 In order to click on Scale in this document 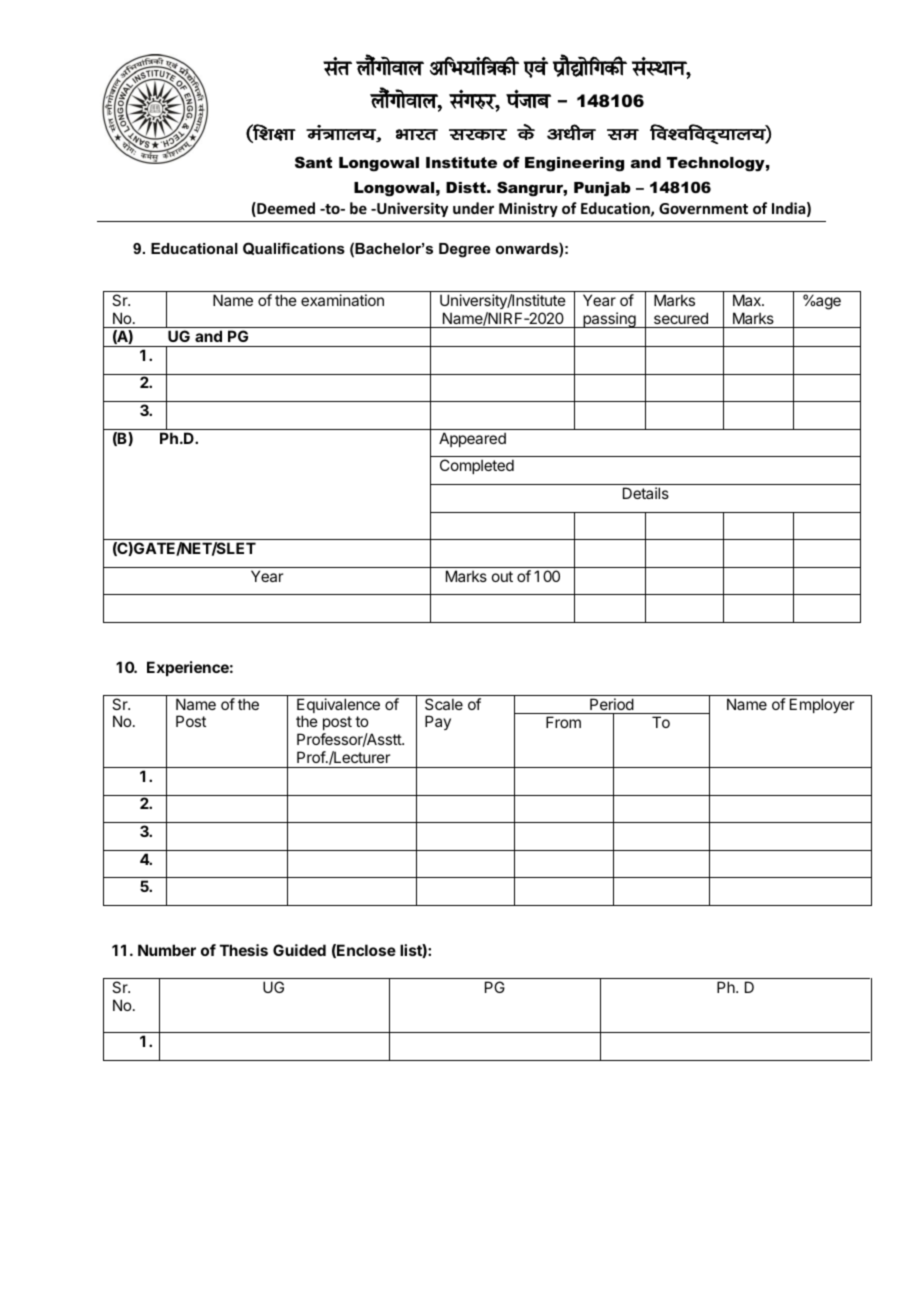, I will do `click(444, 704)`.
